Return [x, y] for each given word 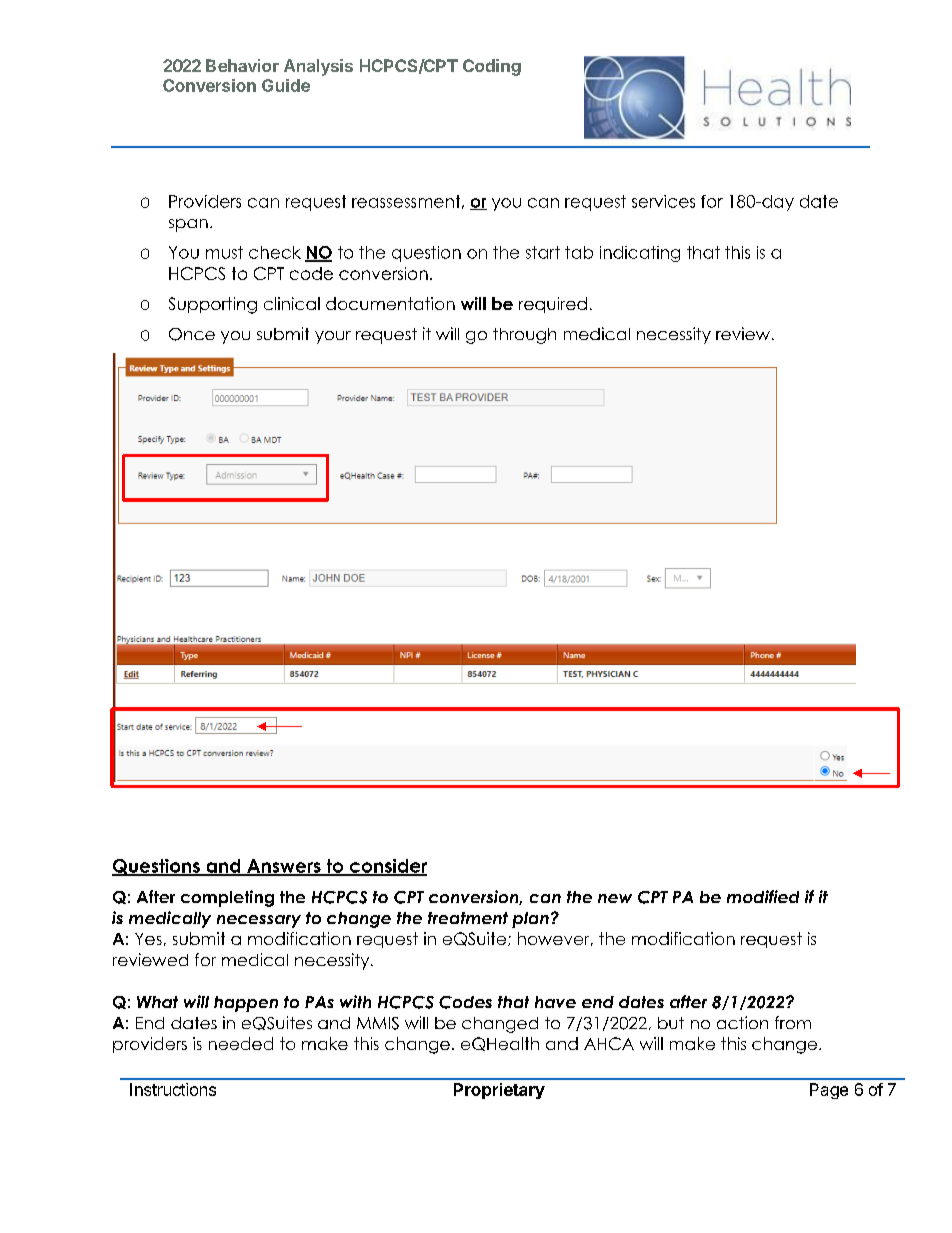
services [663, 201]
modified [763, 896]
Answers [284, 867]
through [524, 336]
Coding [492, 67]
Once [192, 334]
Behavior [242, 65]
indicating [640, 254]
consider [387, 867]
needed [241, 1043]
